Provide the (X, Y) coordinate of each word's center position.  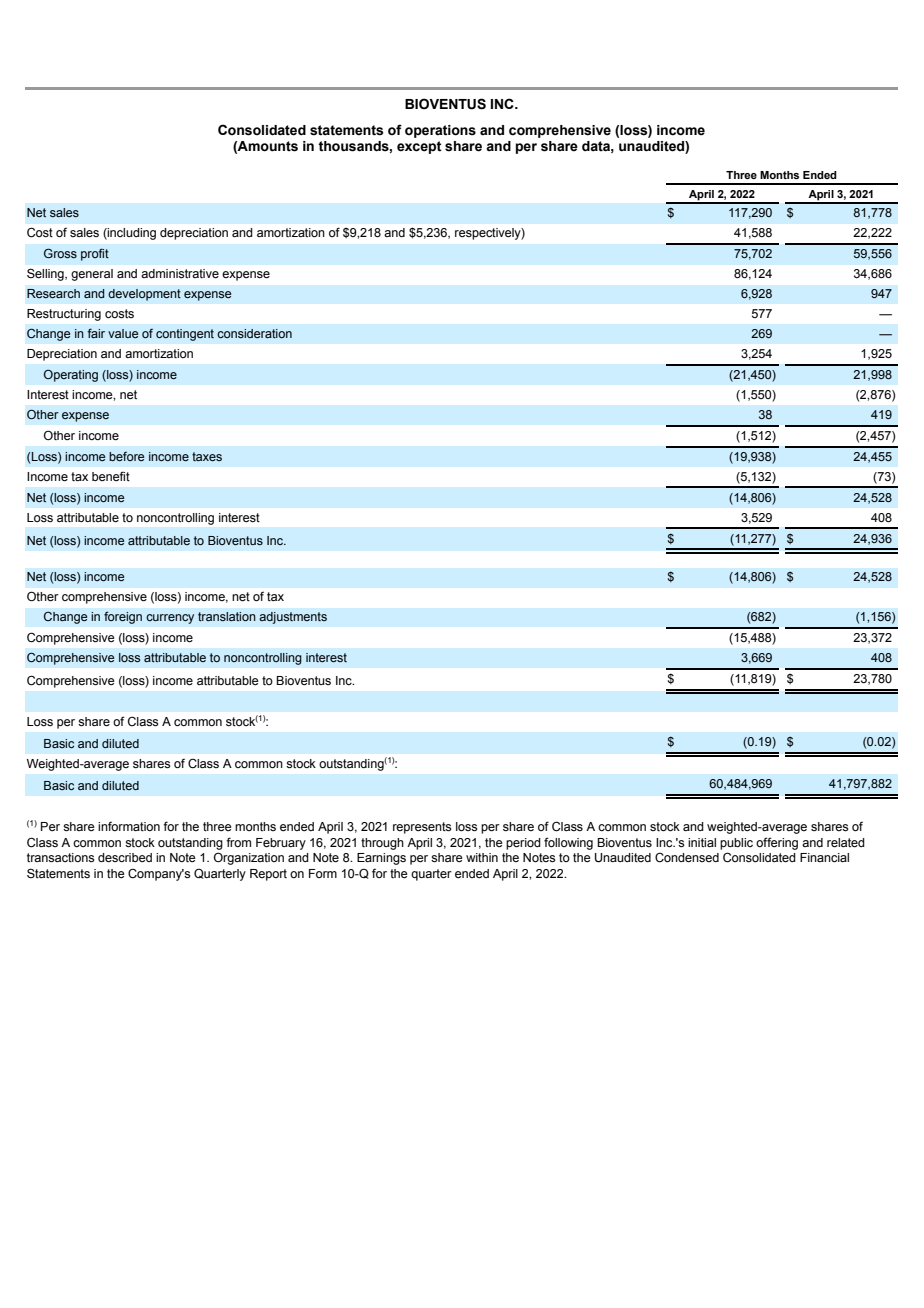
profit (95, 254)
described (125, 858)
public (736, 844)
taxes (207, 456)
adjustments (293, 618)
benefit (111, 476)
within (482, 858)
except (419, 147)
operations (440, 131)
